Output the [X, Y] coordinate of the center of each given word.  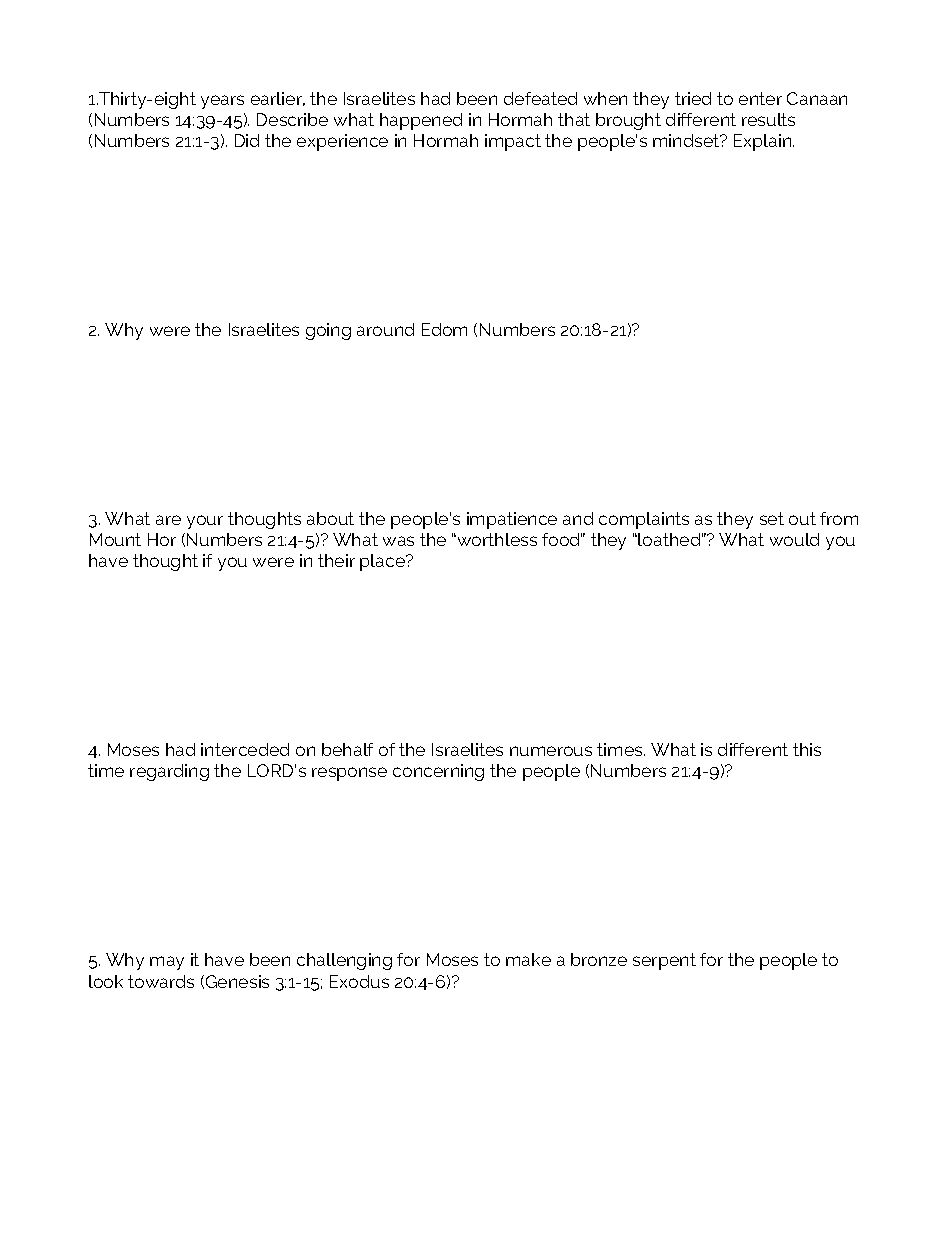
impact [513, 142]
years [222, 102]
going [328, 331]
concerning [438, 772]
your [205, 522]
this [807, 749]
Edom [444, 329]
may [167, 963]
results [768, 119]
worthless [496, 539]
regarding [169, 772]
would [794, 539]
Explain [764, 142]
